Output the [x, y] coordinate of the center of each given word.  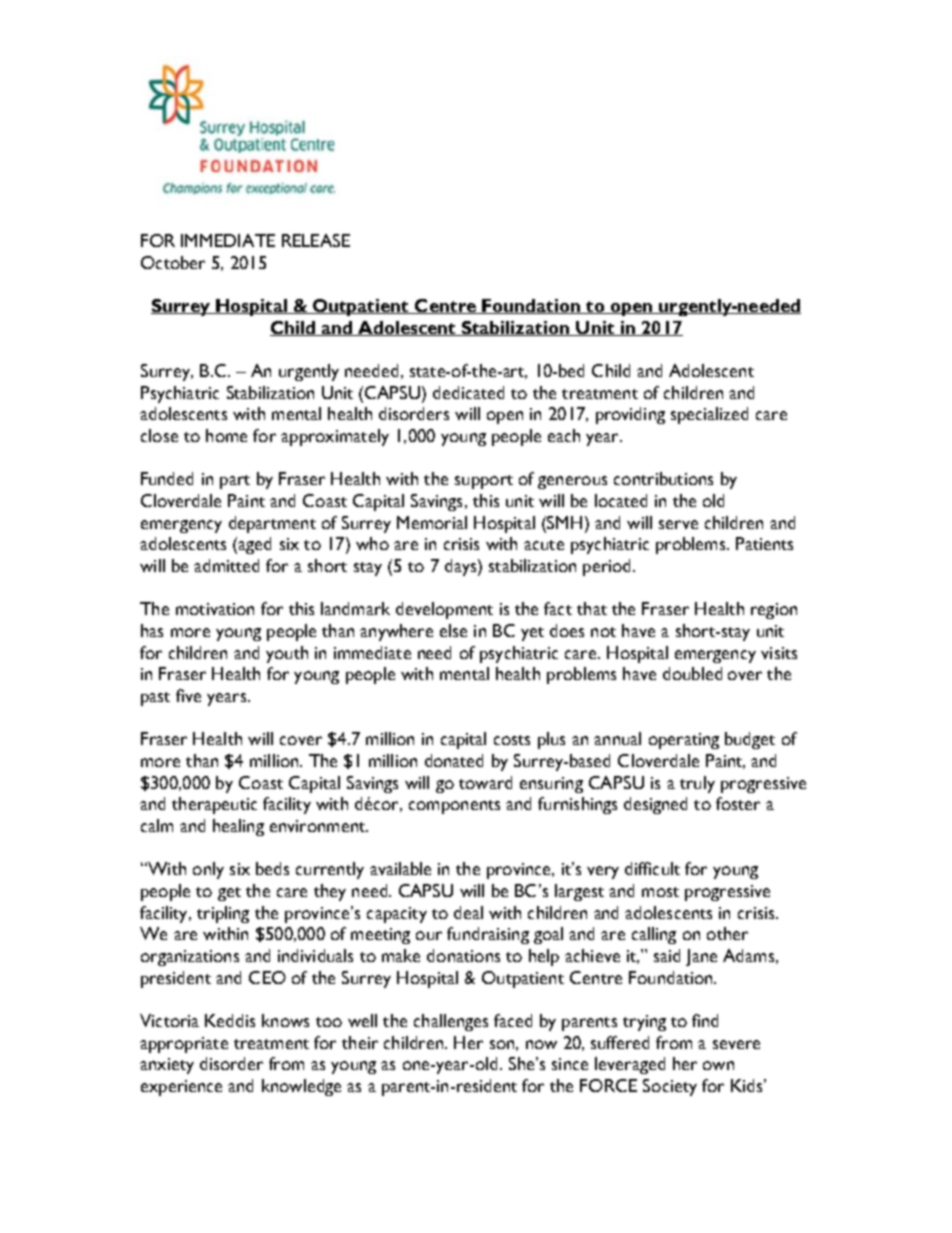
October [173, 262]
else [453, 630]
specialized [709, 415]
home [226, 435]
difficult [652, 868]
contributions [663, 478]
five [188, 695]
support [484, 482]
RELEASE [316, 240]
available [400, 868]
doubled [692, 673]
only [208, 870]
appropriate [184, 1045]
